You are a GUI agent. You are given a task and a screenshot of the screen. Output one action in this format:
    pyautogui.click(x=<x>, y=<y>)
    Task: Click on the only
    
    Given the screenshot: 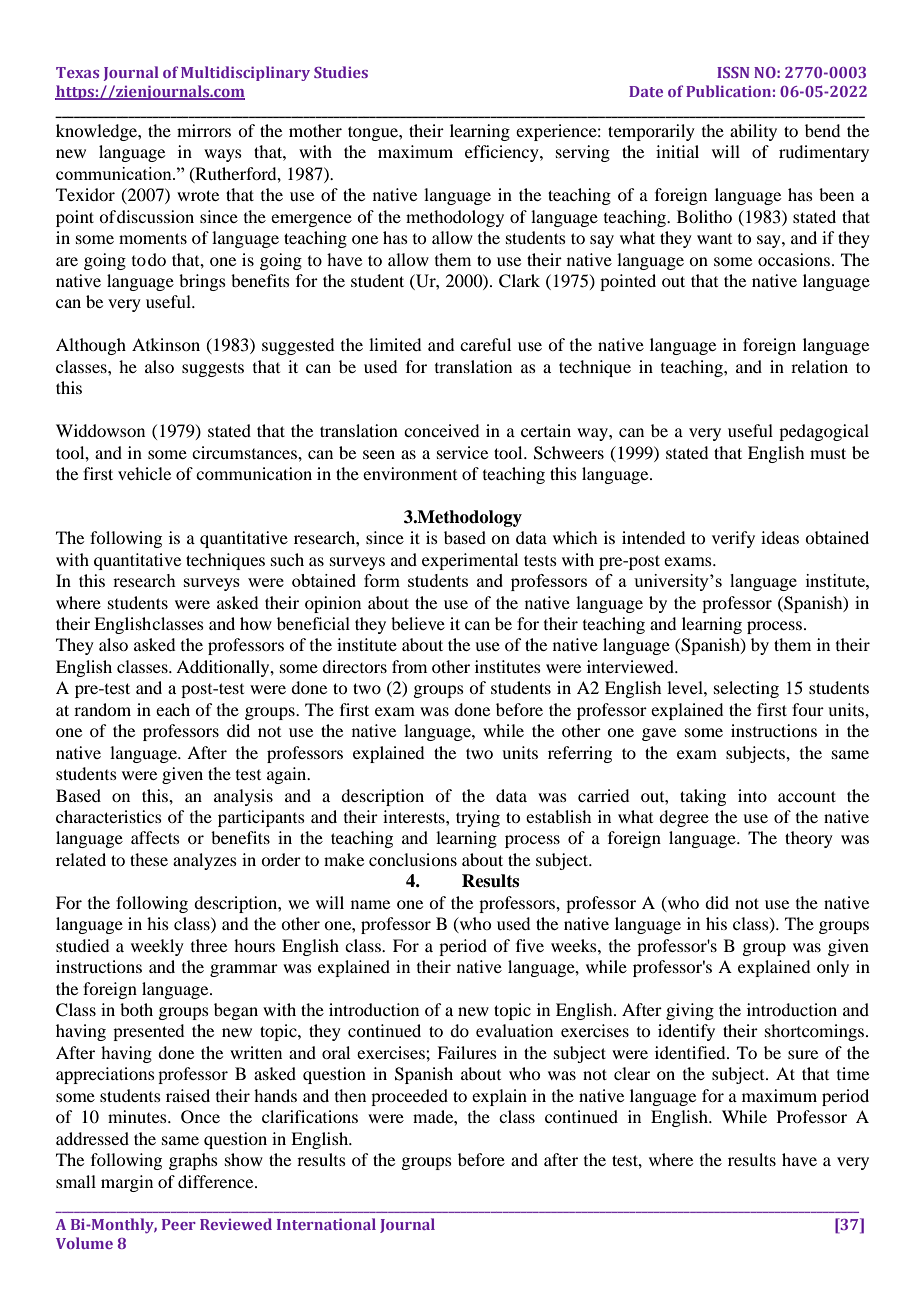 What is the action you would take?
    pyautogui.click(x=833, y=968)
